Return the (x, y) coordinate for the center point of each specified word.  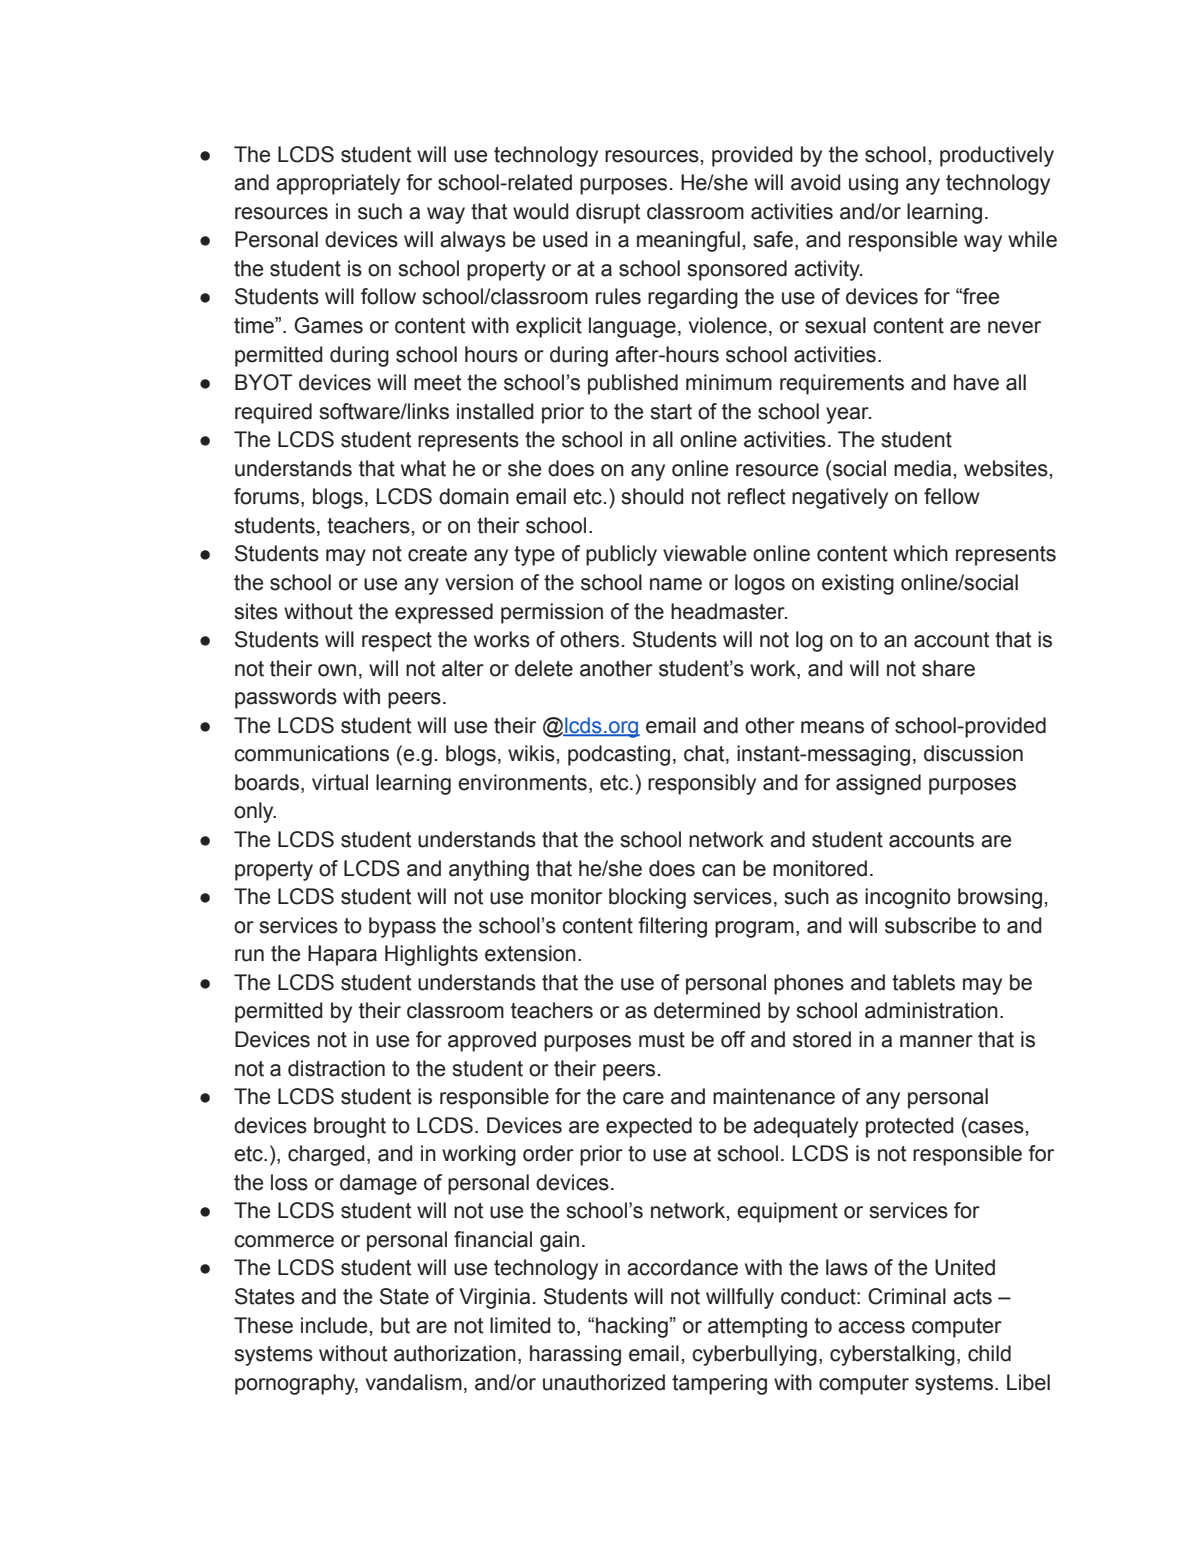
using (873, 184)
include (334, 1325)
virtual (340, 782)
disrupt (608, 213)
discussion (973, 753)
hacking (632, 1327)
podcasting (619, 755)
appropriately (338, 184)
